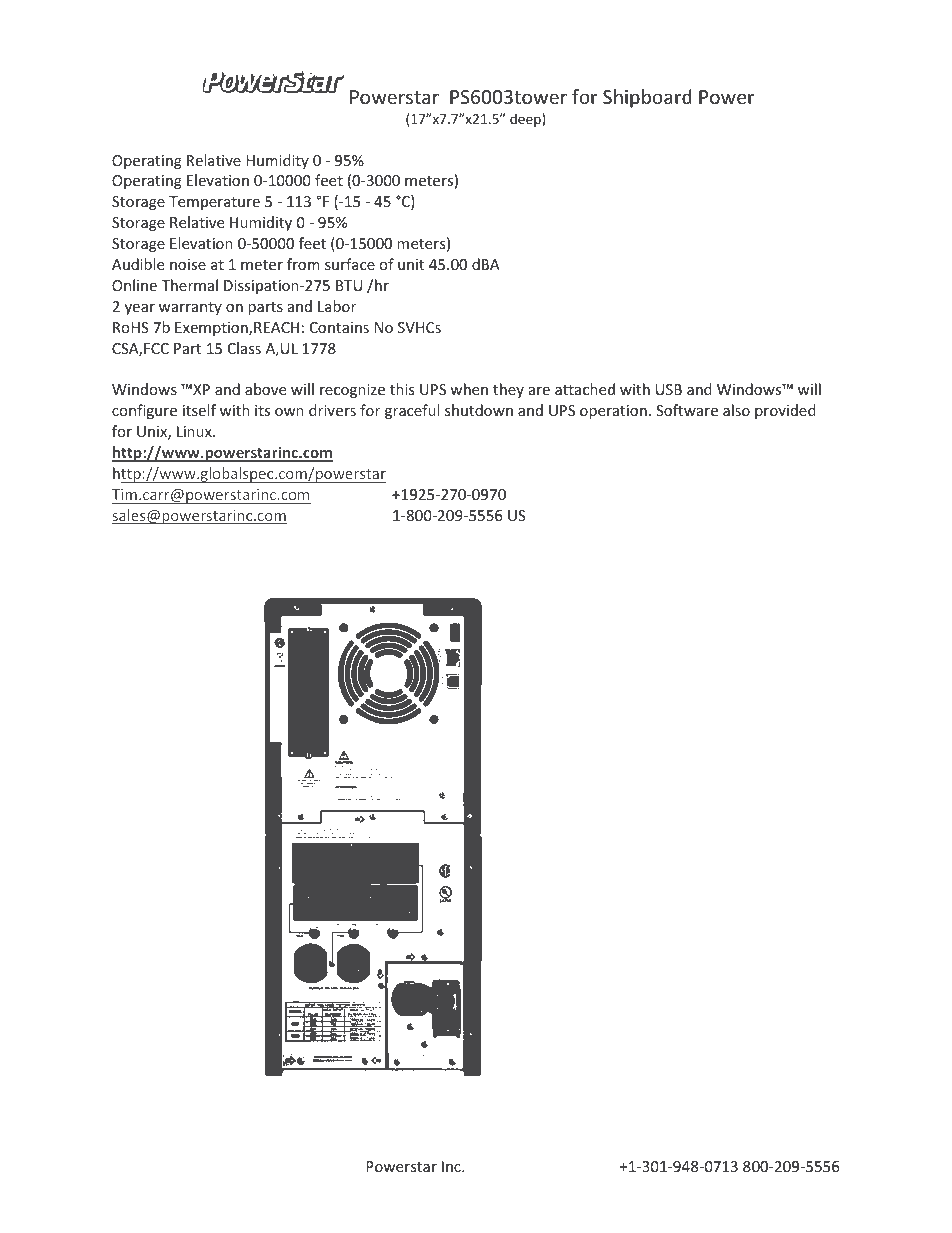 This screenshot has height=1233, width=952. What do you see at coordinates (195, 431) in the screenshot?
I see `Linux` at bounding box center [195, 431].
